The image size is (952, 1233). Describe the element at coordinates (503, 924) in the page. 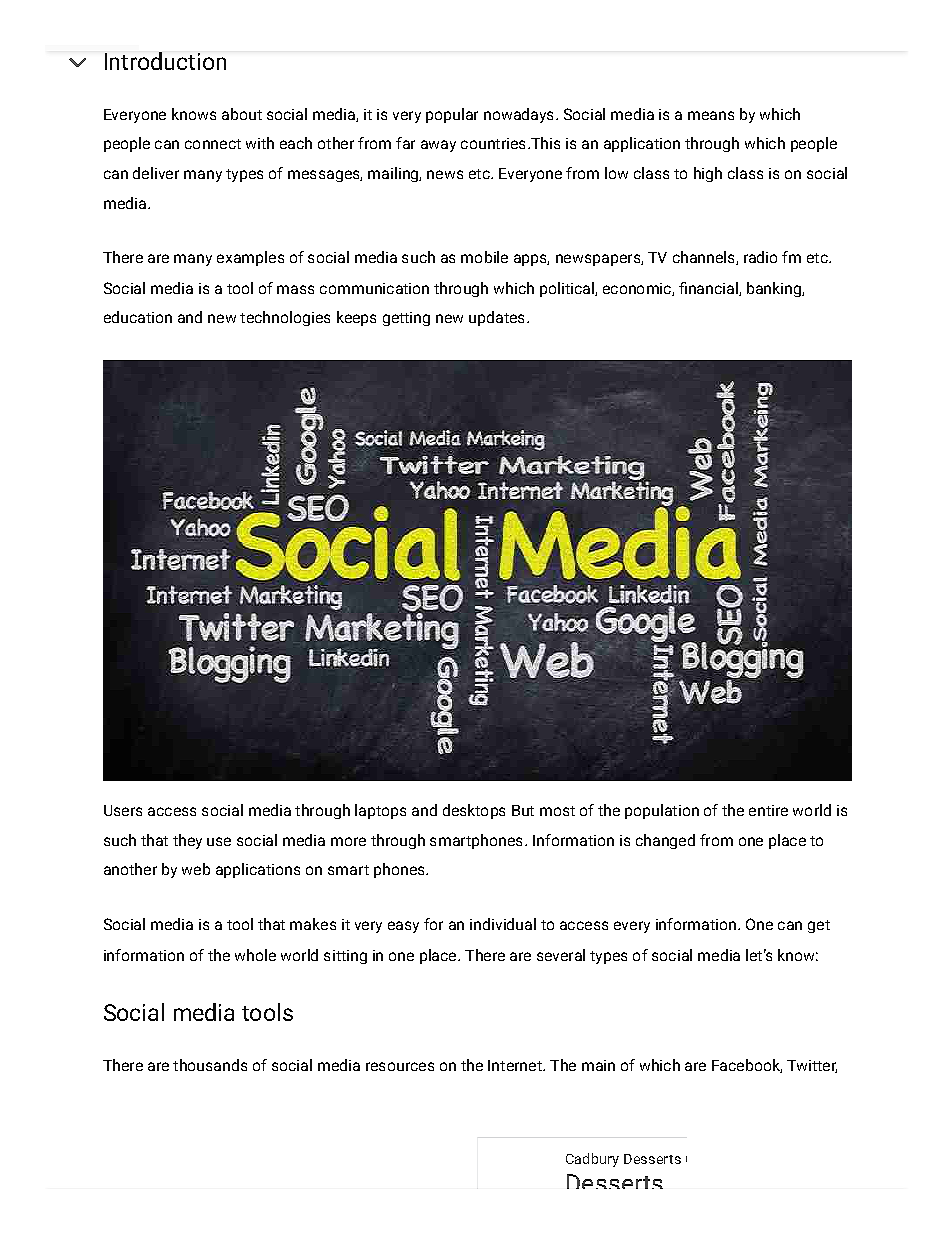

I see `individual` at that location.
